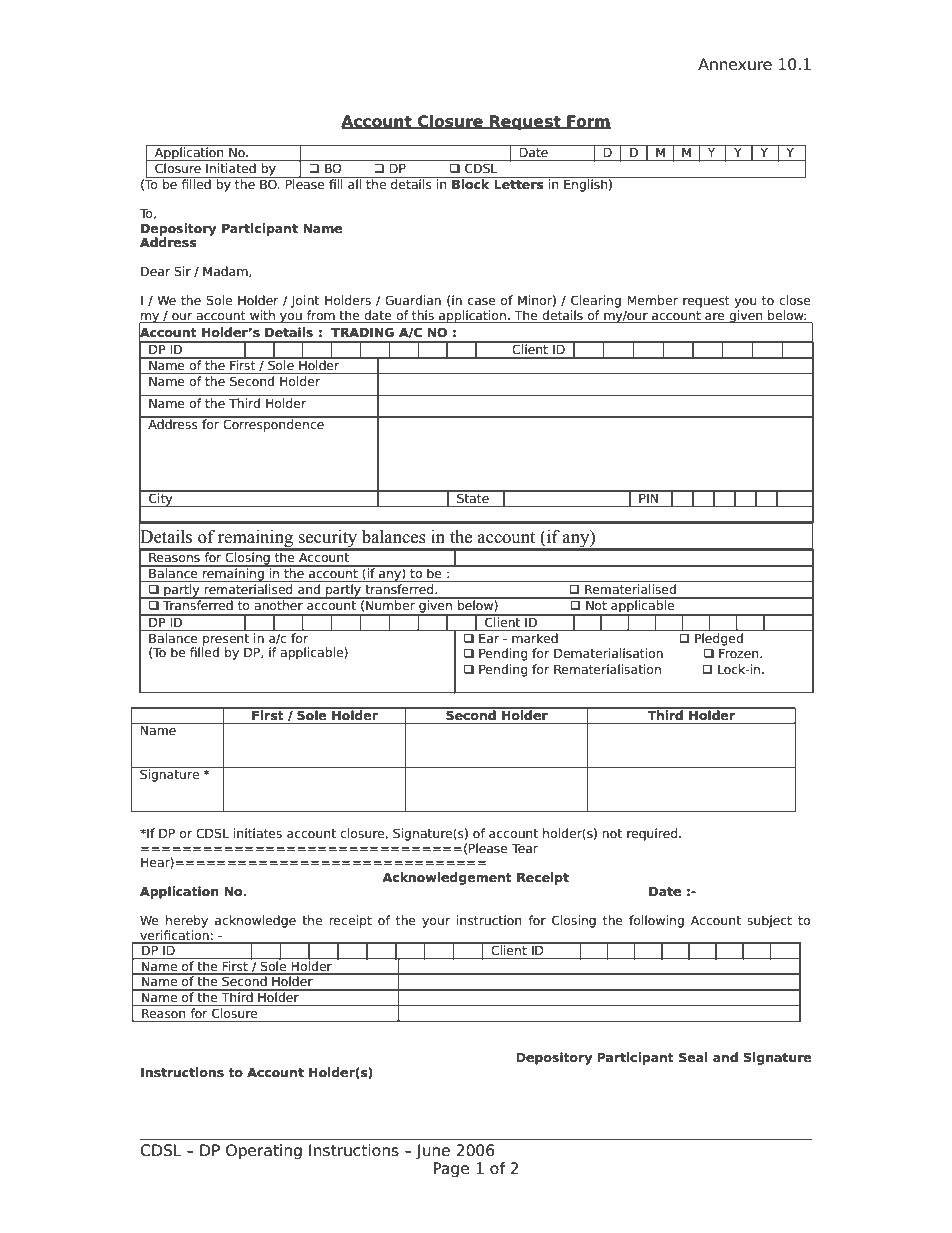 Image resolution: width=952 pixels, height=1233 pixels. What do you see at coordinates (231, 168) in the screenshot?
I see `Initiated` at bounding box center [231, 168].
